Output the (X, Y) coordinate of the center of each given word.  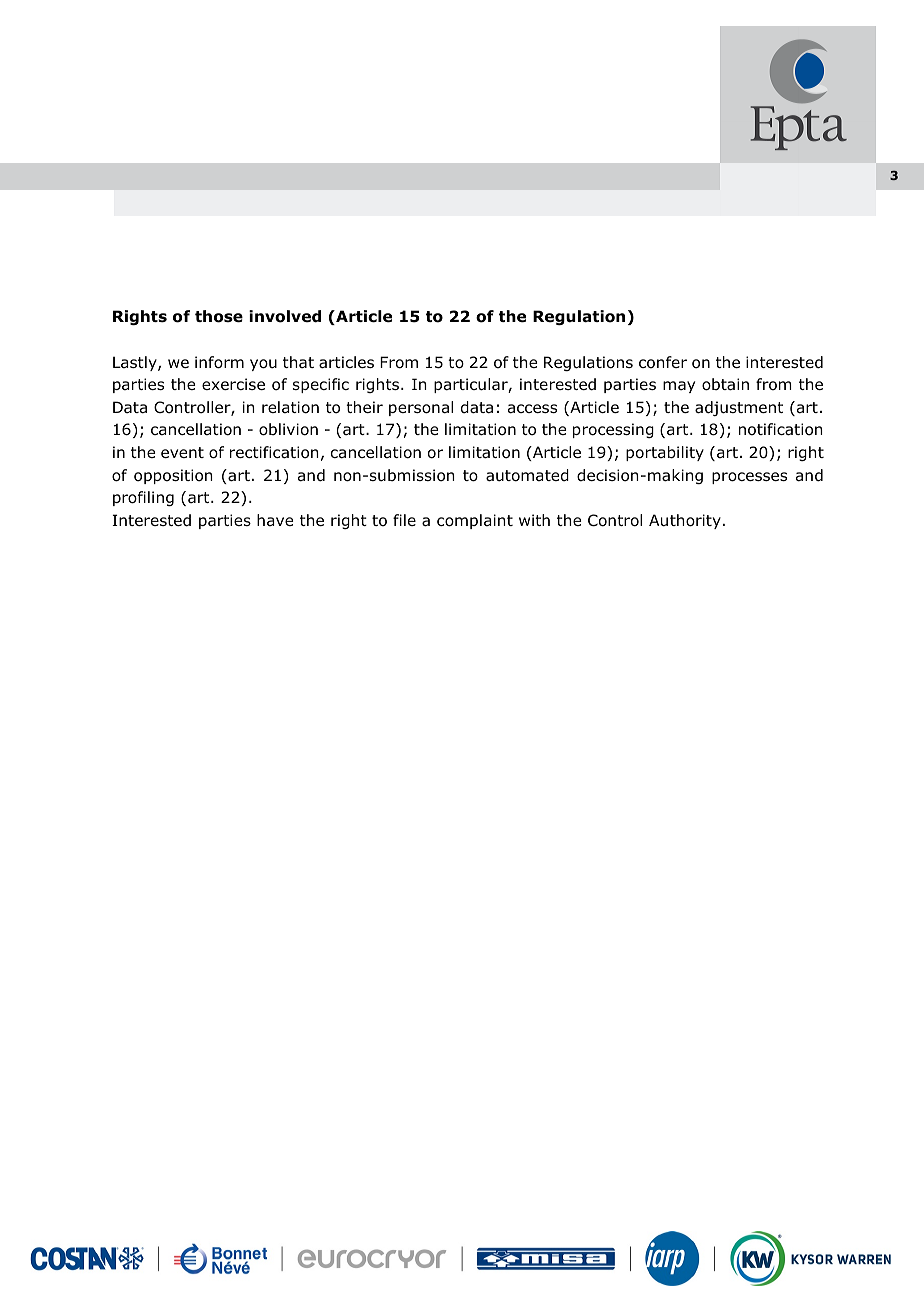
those (219, 316)
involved (285, 316)
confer (663, 362)
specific (321, 385)
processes (749, 478)
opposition (173, 476)
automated (527, 475)
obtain (725, 384)
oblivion (288, 429)
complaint (475, 521)
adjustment (739, 408)
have (275, 520)
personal (421, 408)
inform (219, 362)
